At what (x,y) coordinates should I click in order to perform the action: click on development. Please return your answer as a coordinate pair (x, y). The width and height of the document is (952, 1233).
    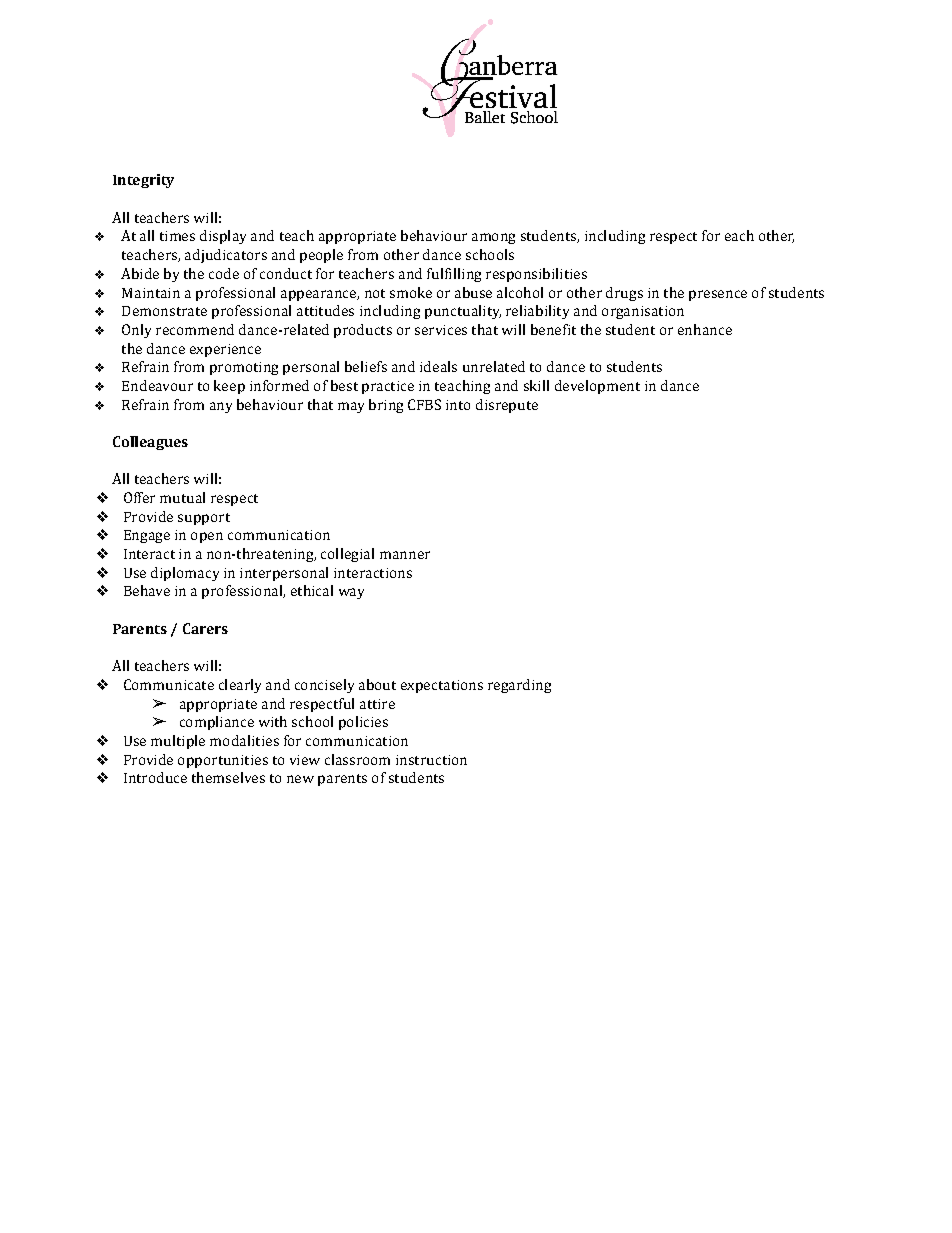
    Looking at the image, I should click on (597, 387).
